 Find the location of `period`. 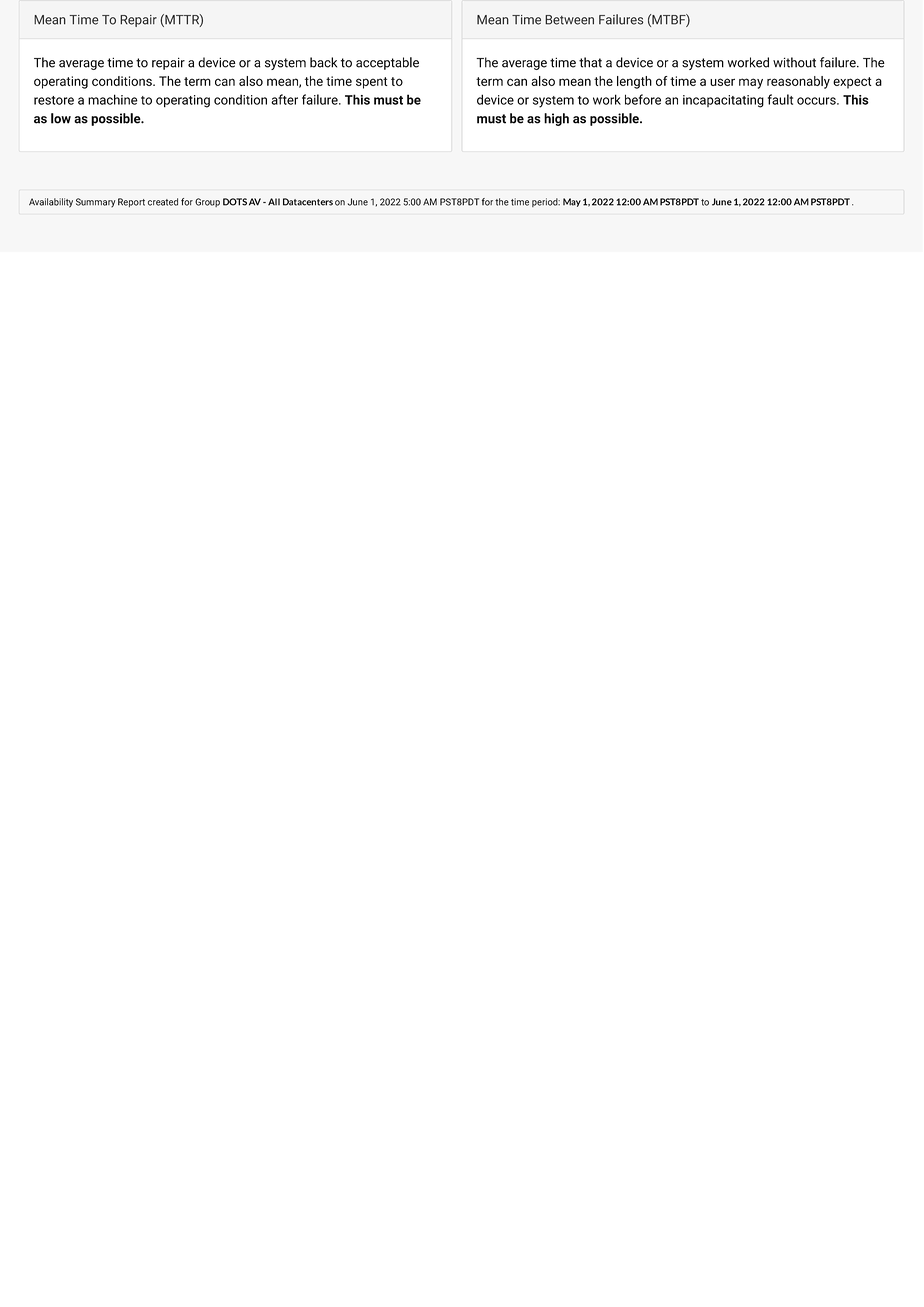

period is located at coordinates (546, 202).
